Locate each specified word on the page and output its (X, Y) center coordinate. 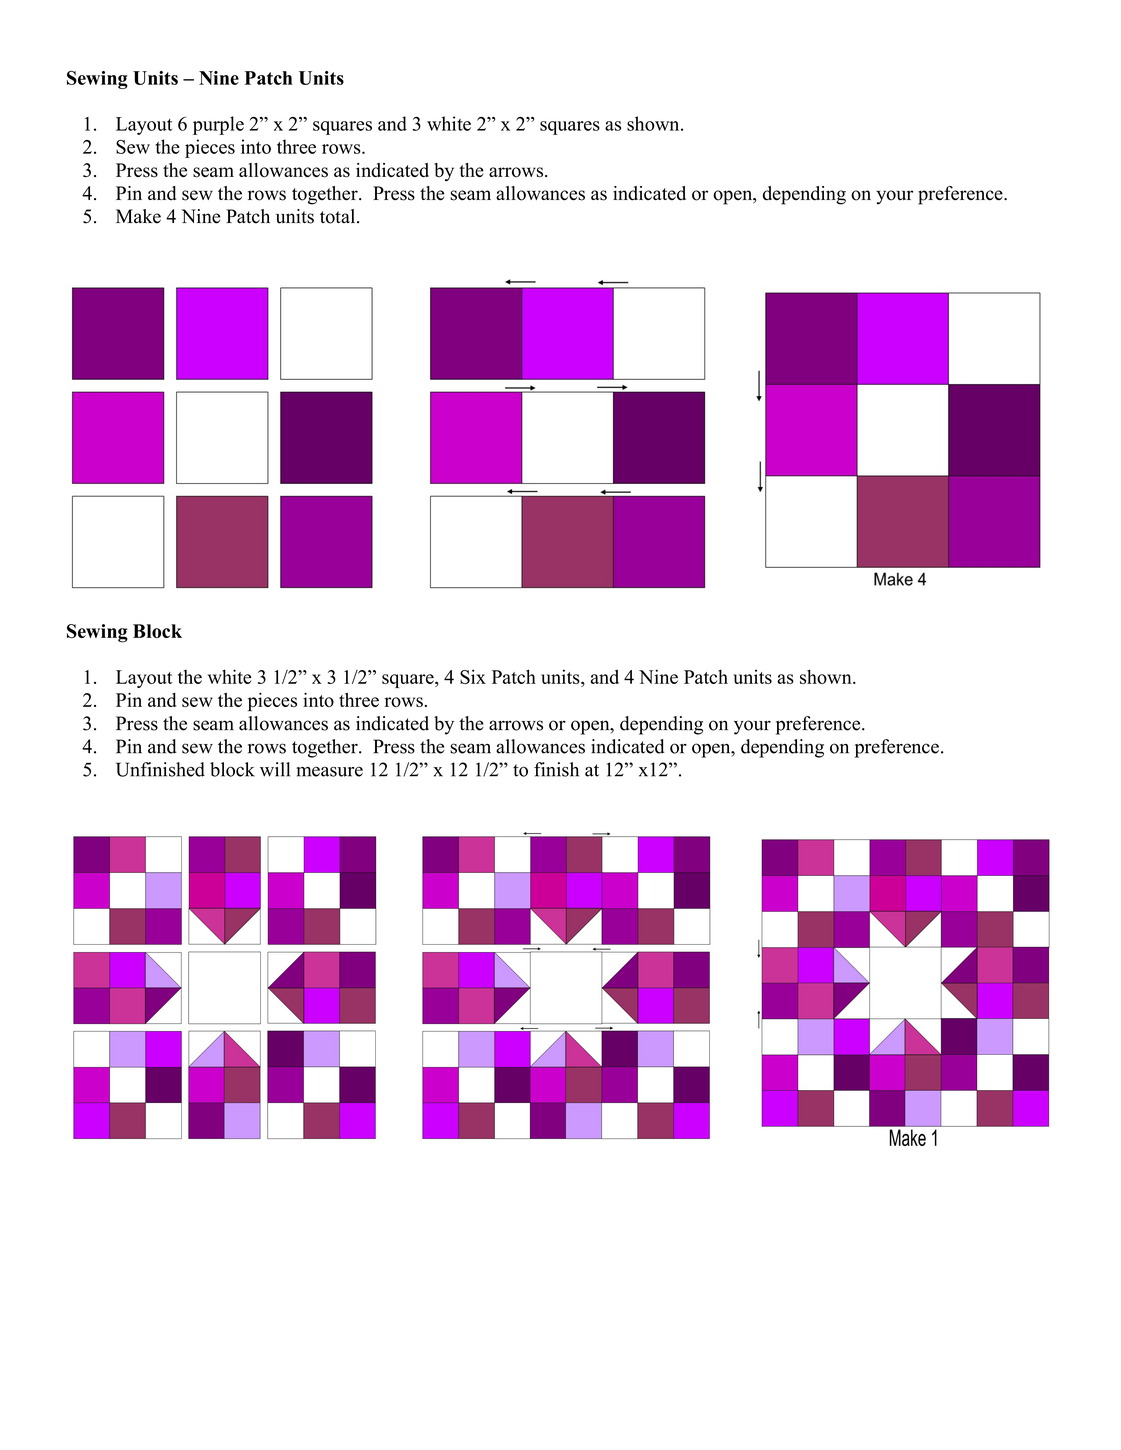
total (339, 216)
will (275, 769)
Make (138, 216)
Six (473, 676)
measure (330, 771)
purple (218, 125)
